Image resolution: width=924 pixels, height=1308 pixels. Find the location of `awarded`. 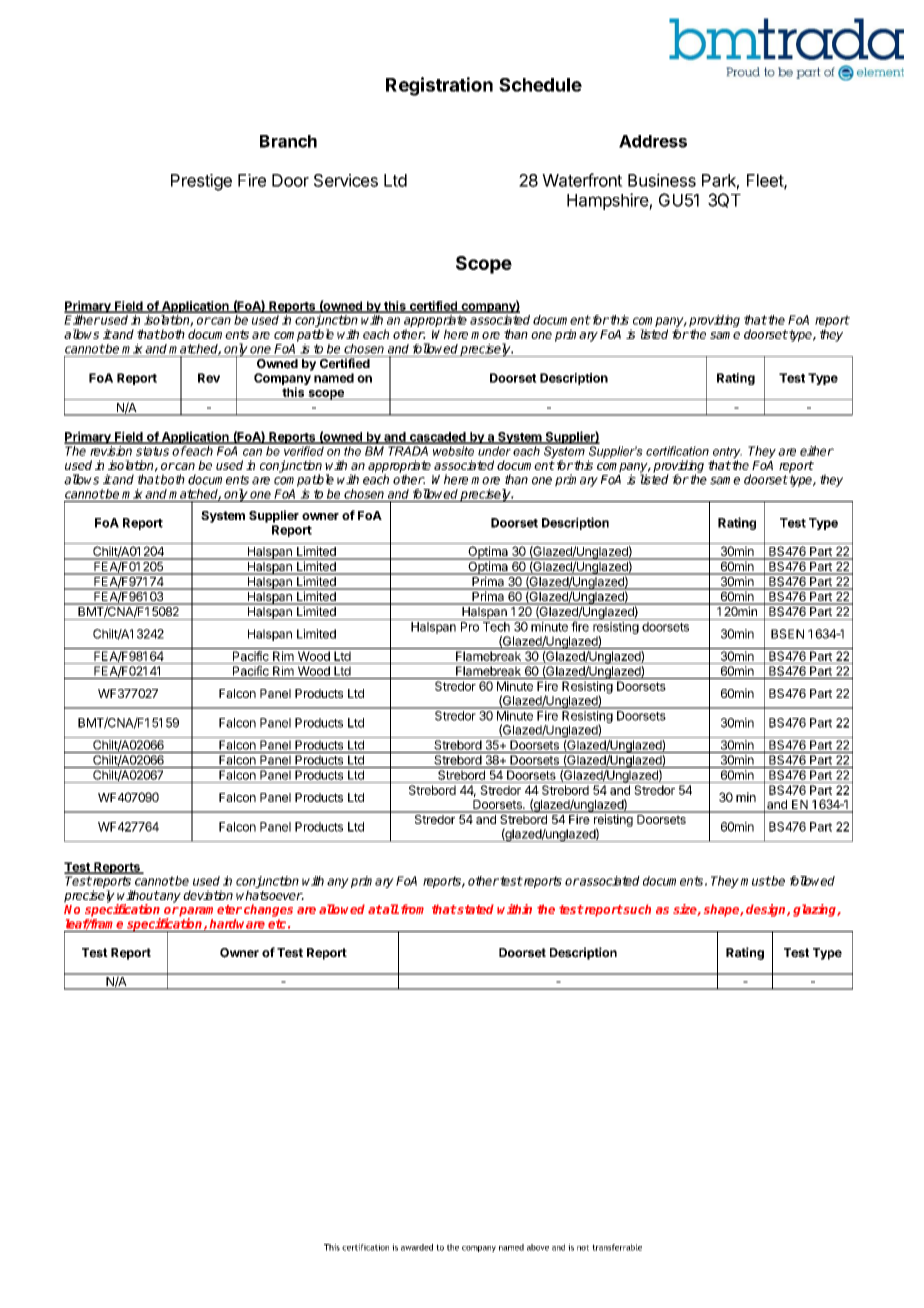

awarded is located at coordinates (417, 1247).
